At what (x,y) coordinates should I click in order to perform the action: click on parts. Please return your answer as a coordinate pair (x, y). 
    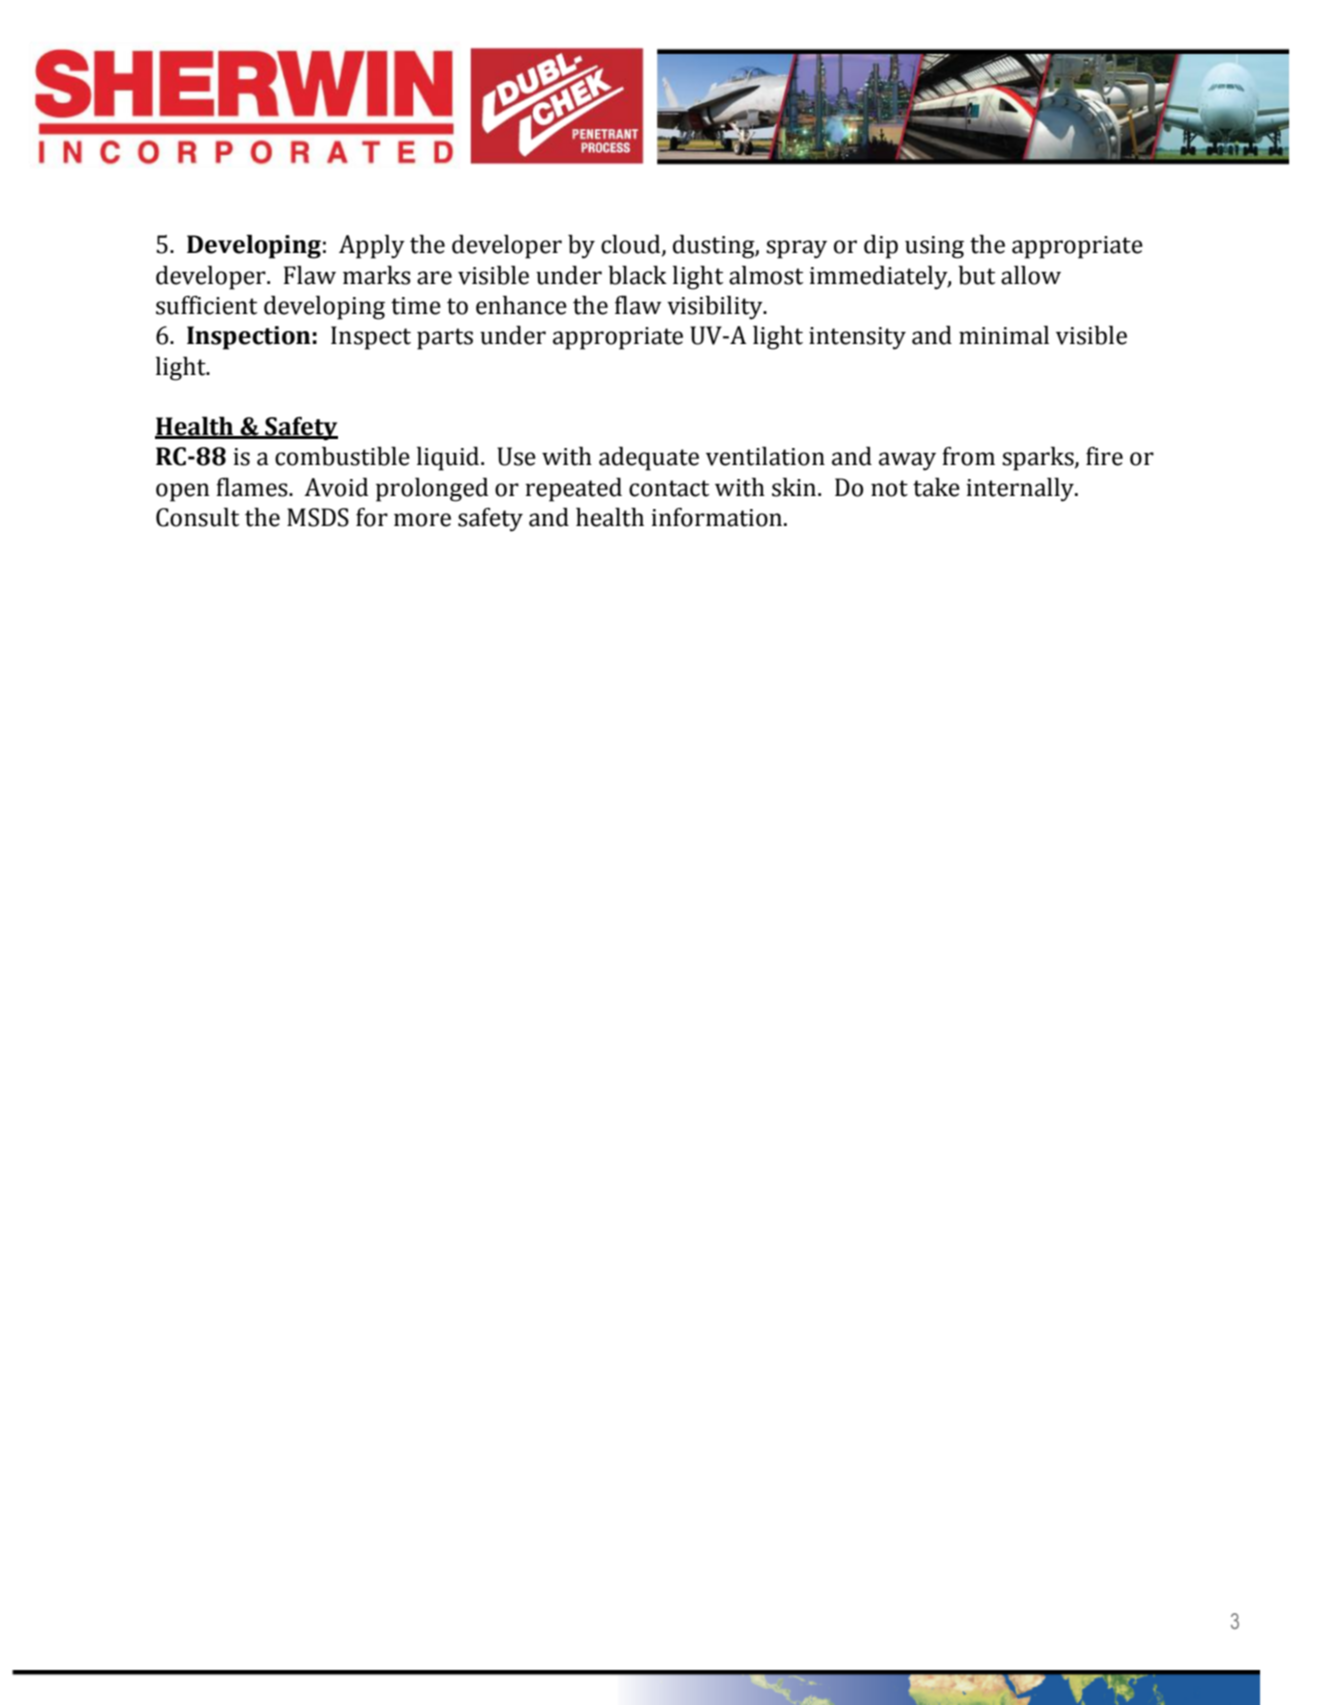
    Looking at the image, I should click on (445, 339).
